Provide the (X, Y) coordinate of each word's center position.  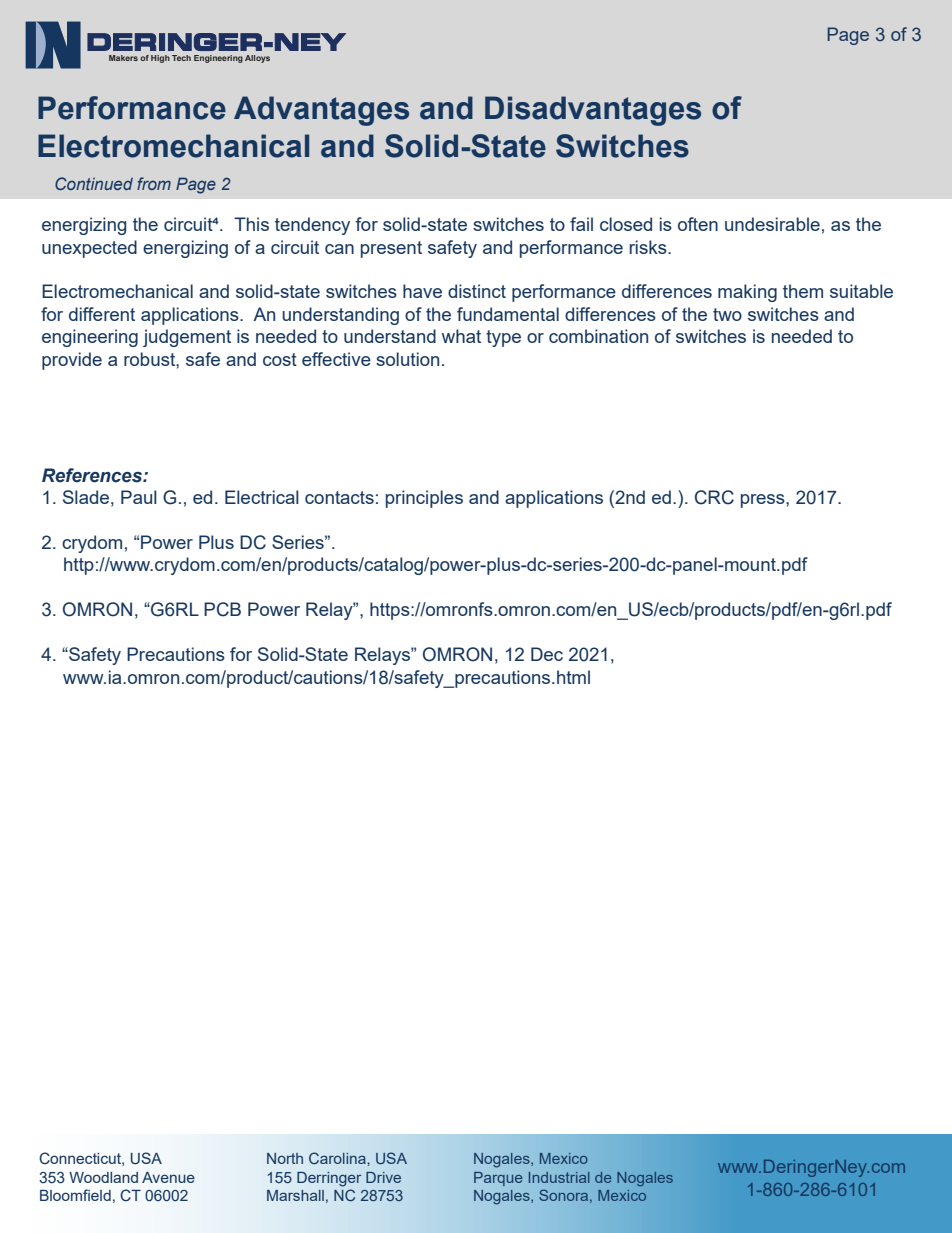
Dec (547, 654)
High (160, 59)
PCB (222, 609)
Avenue (168, 1177)
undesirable (772, 224)
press (764, 501)
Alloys (257, 59)
